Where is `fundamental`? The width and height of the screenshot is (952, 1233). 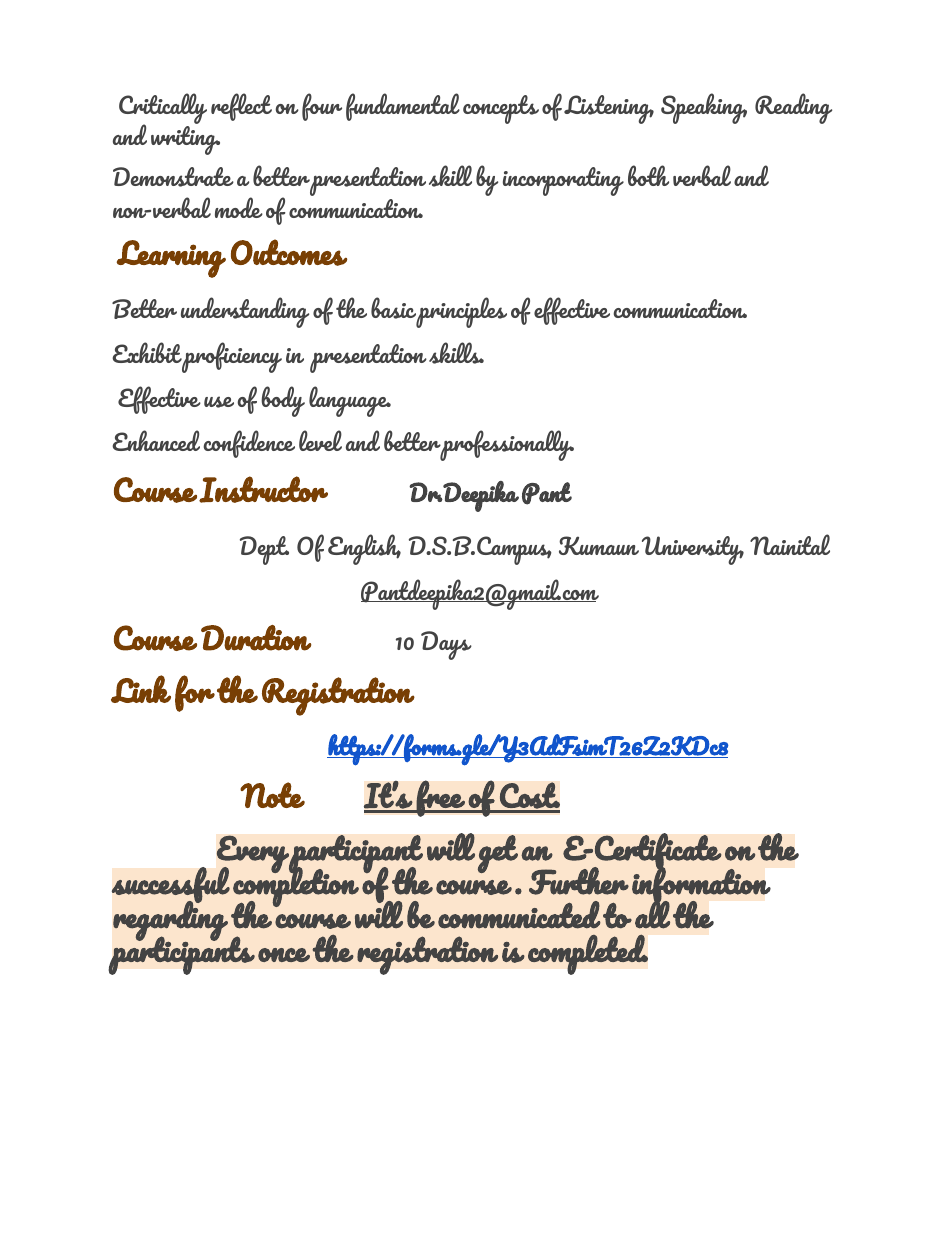
fundamental is located at coordinates (403, 107).
